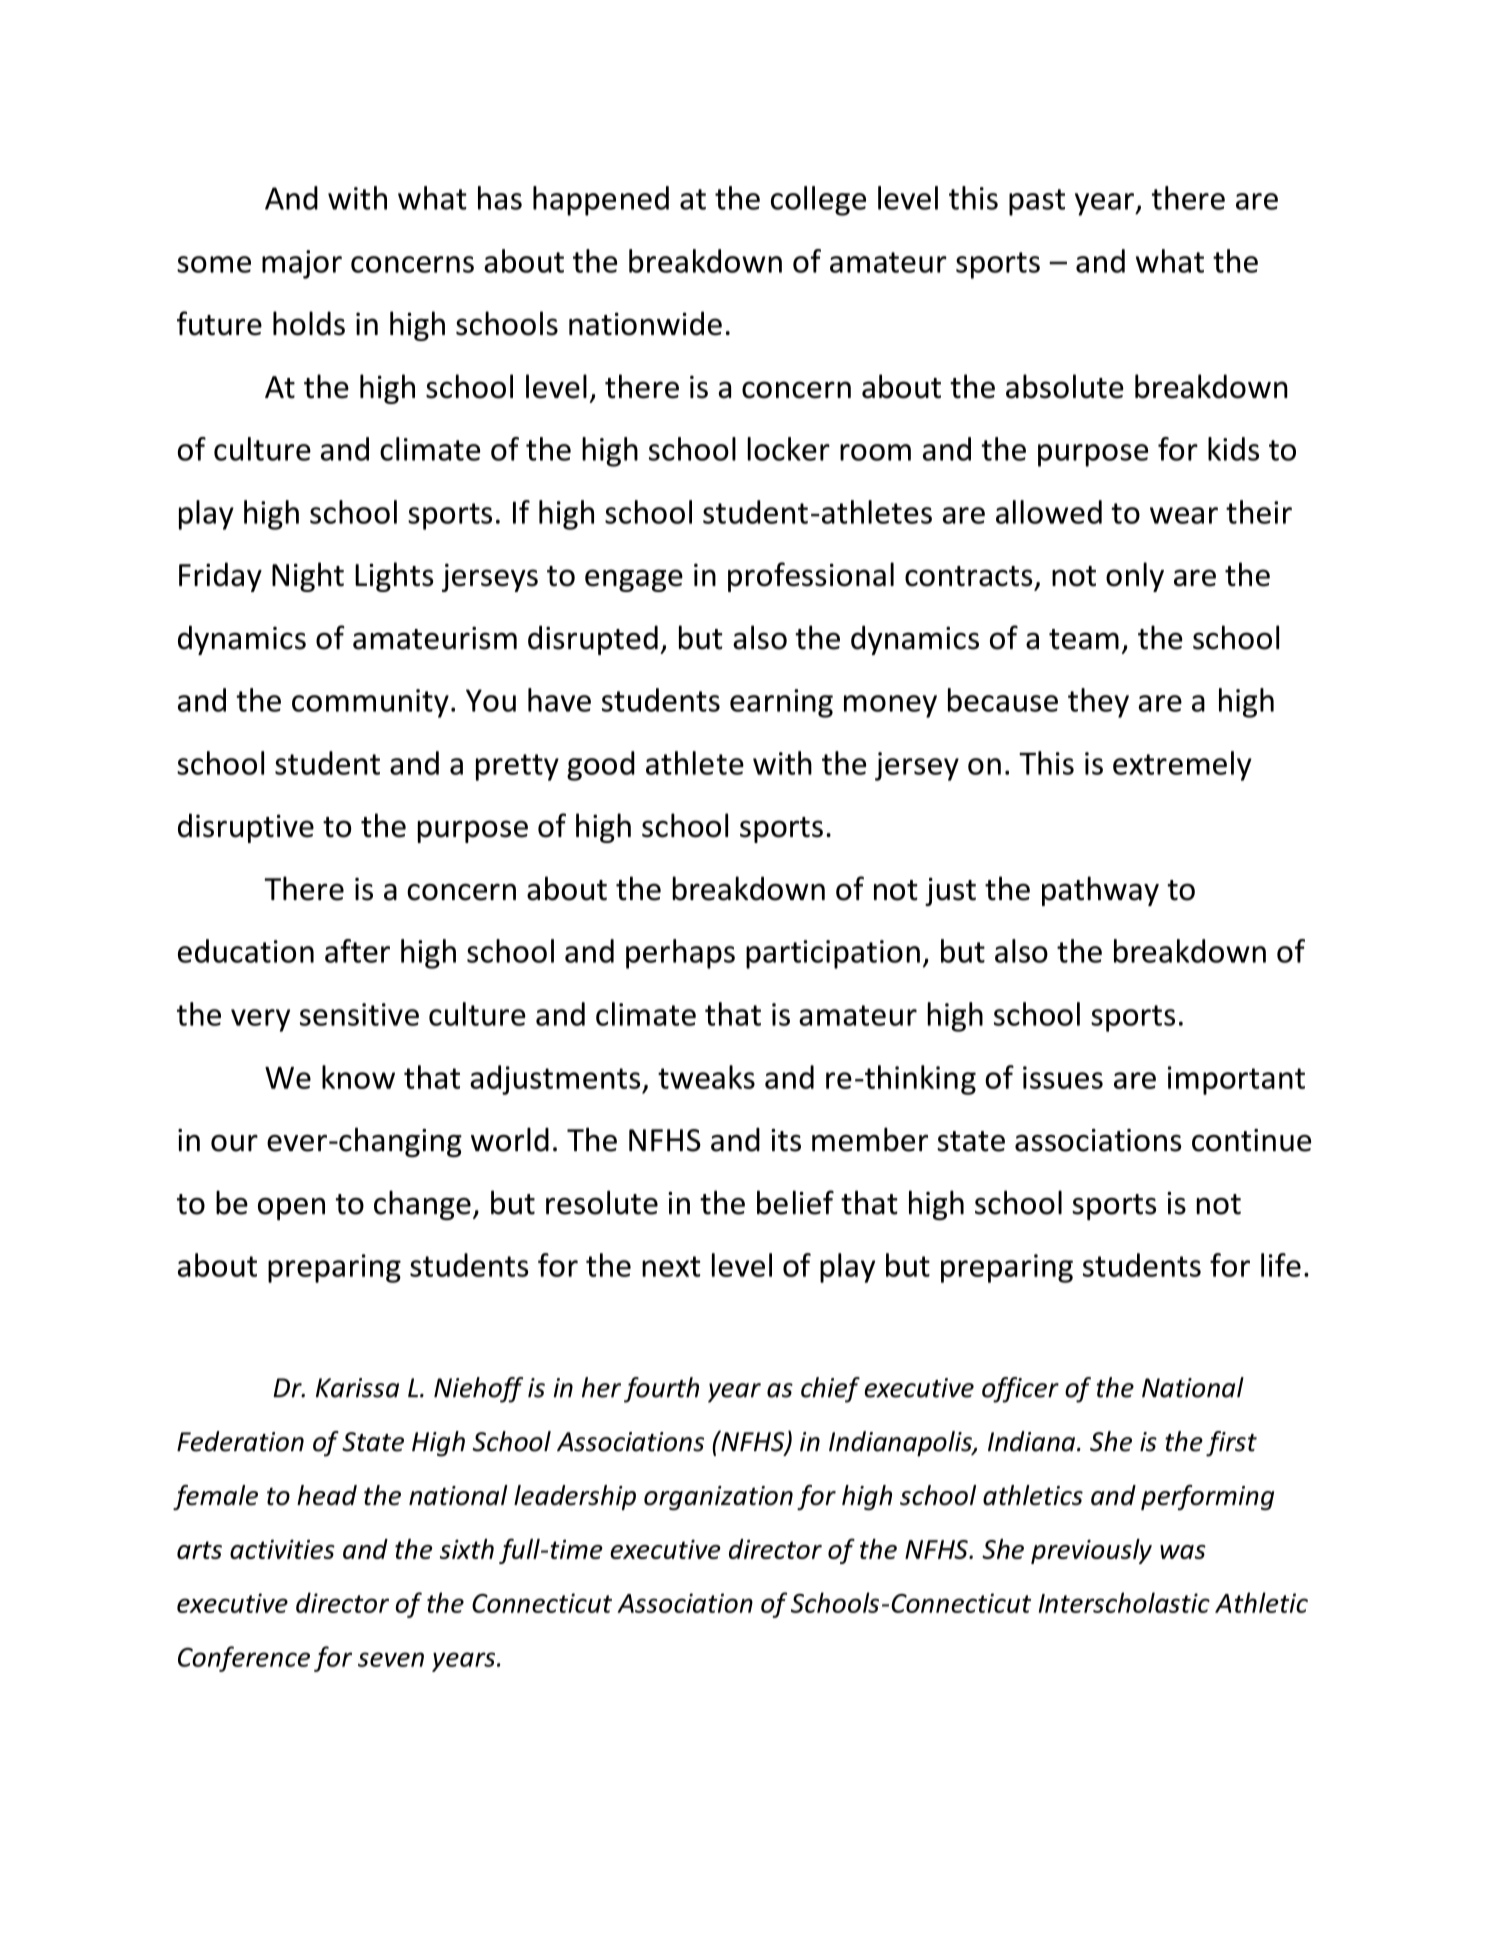 The height and width of the document is (1939, 1498). Describe the element at coordinates (308, 577) in the document. I see `Night` at that location.
